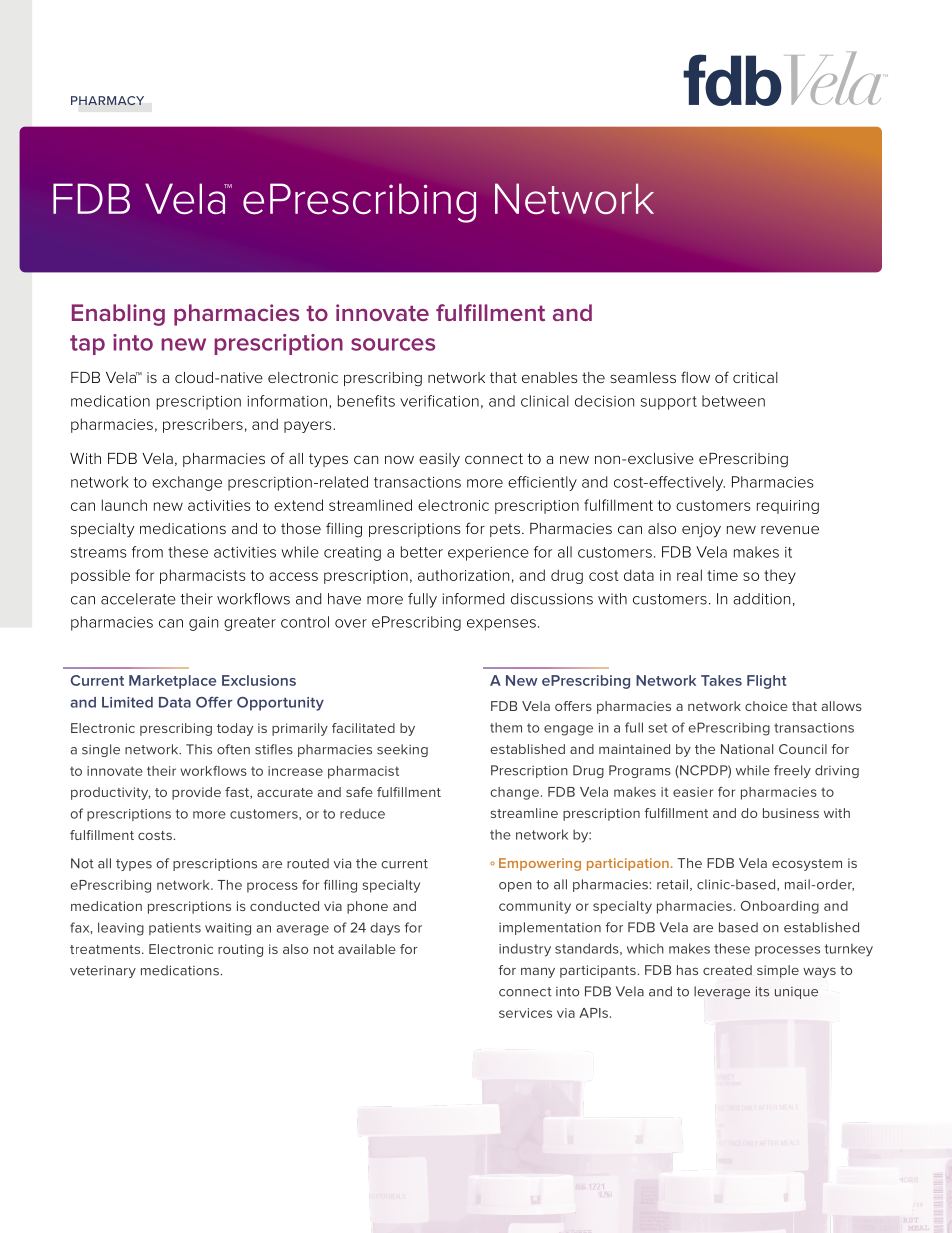 Image resolution: width=952 pixels, height=1233 pixels. Describe the element at coordinates (488, 554) in the document. I see `experience` at that location.
